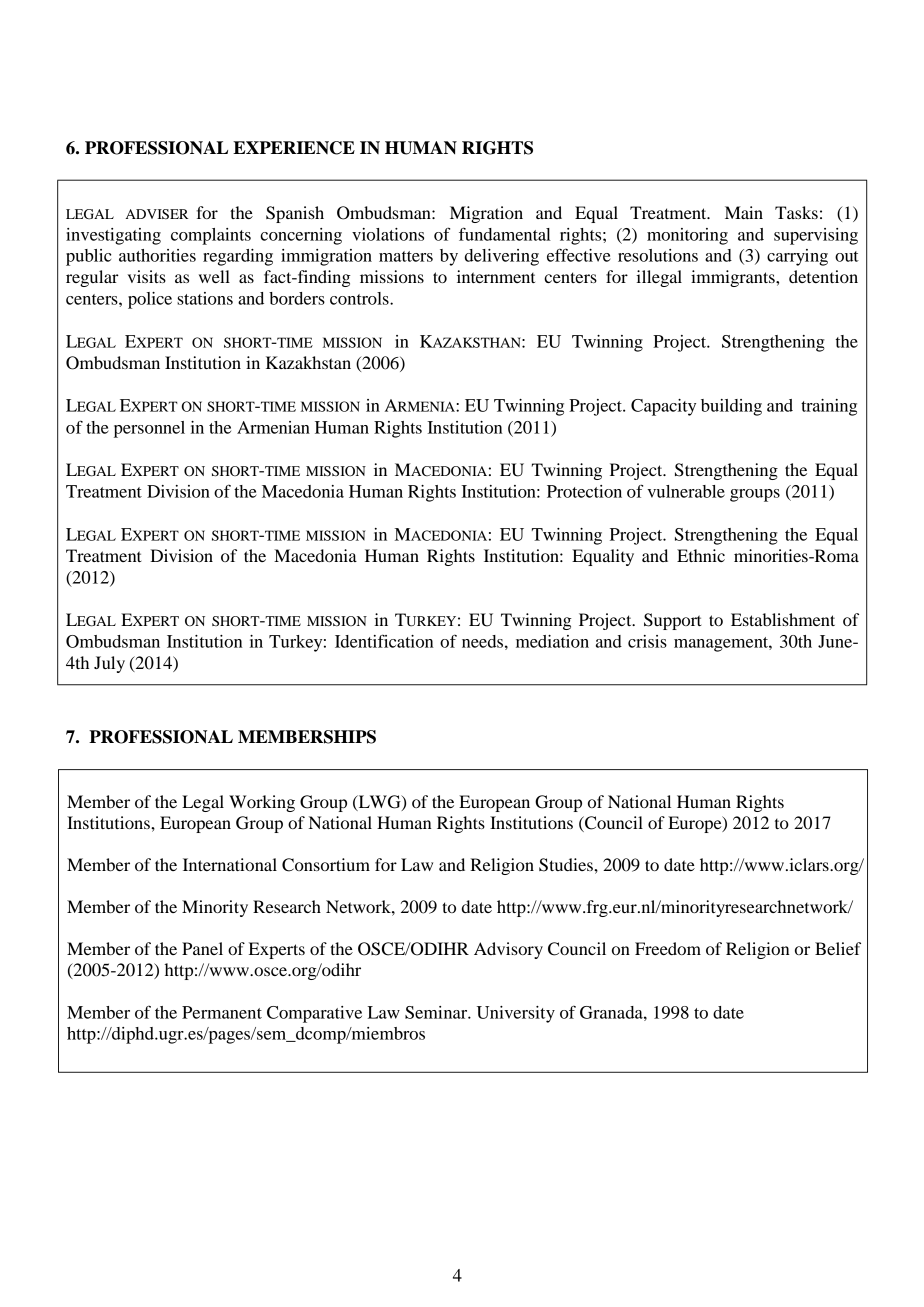 The height and width of the screenshot is (1307, 924). I want to click on Protection, so click(584, 491).
